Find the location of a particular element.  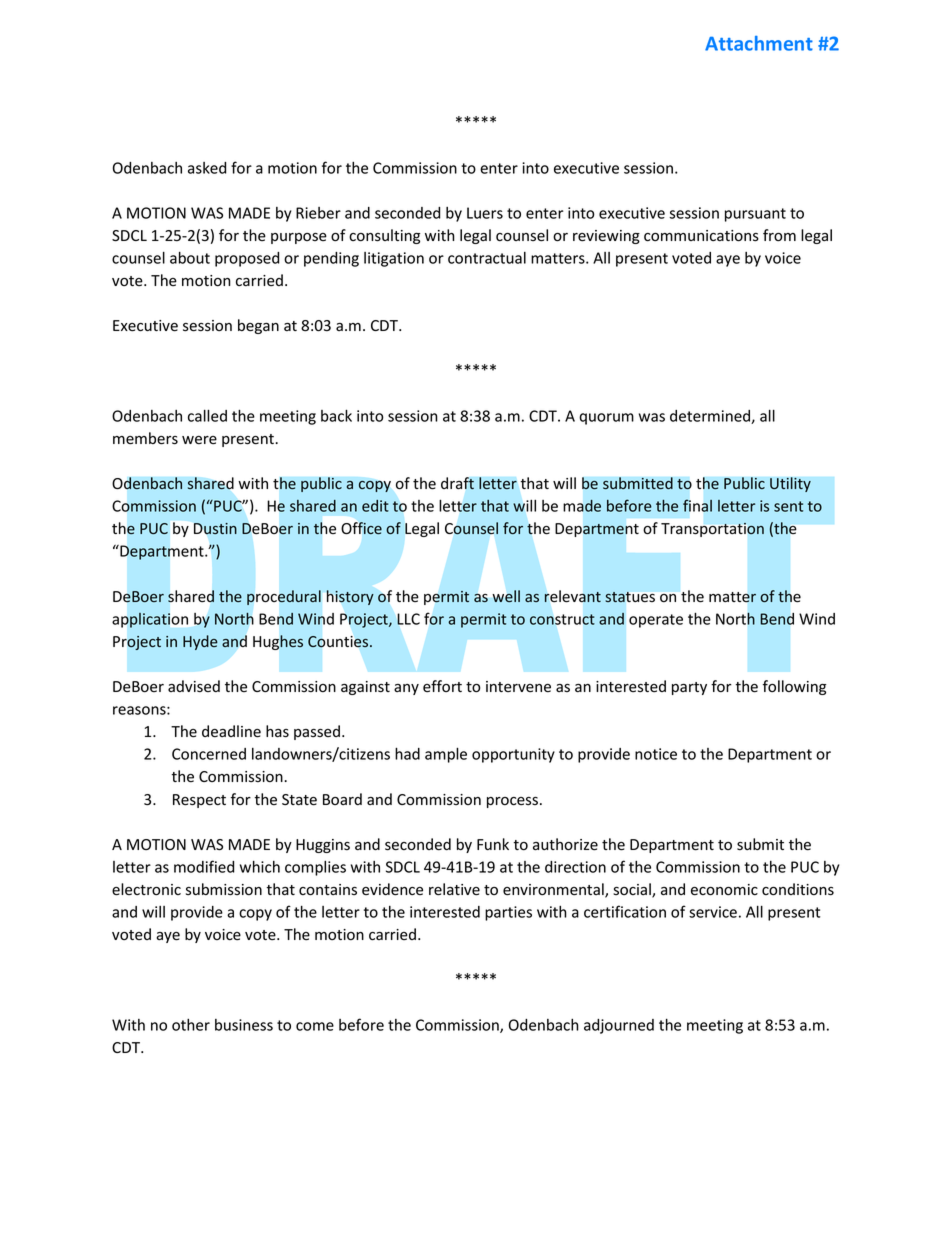

process is located at coordinates (512, 802).
